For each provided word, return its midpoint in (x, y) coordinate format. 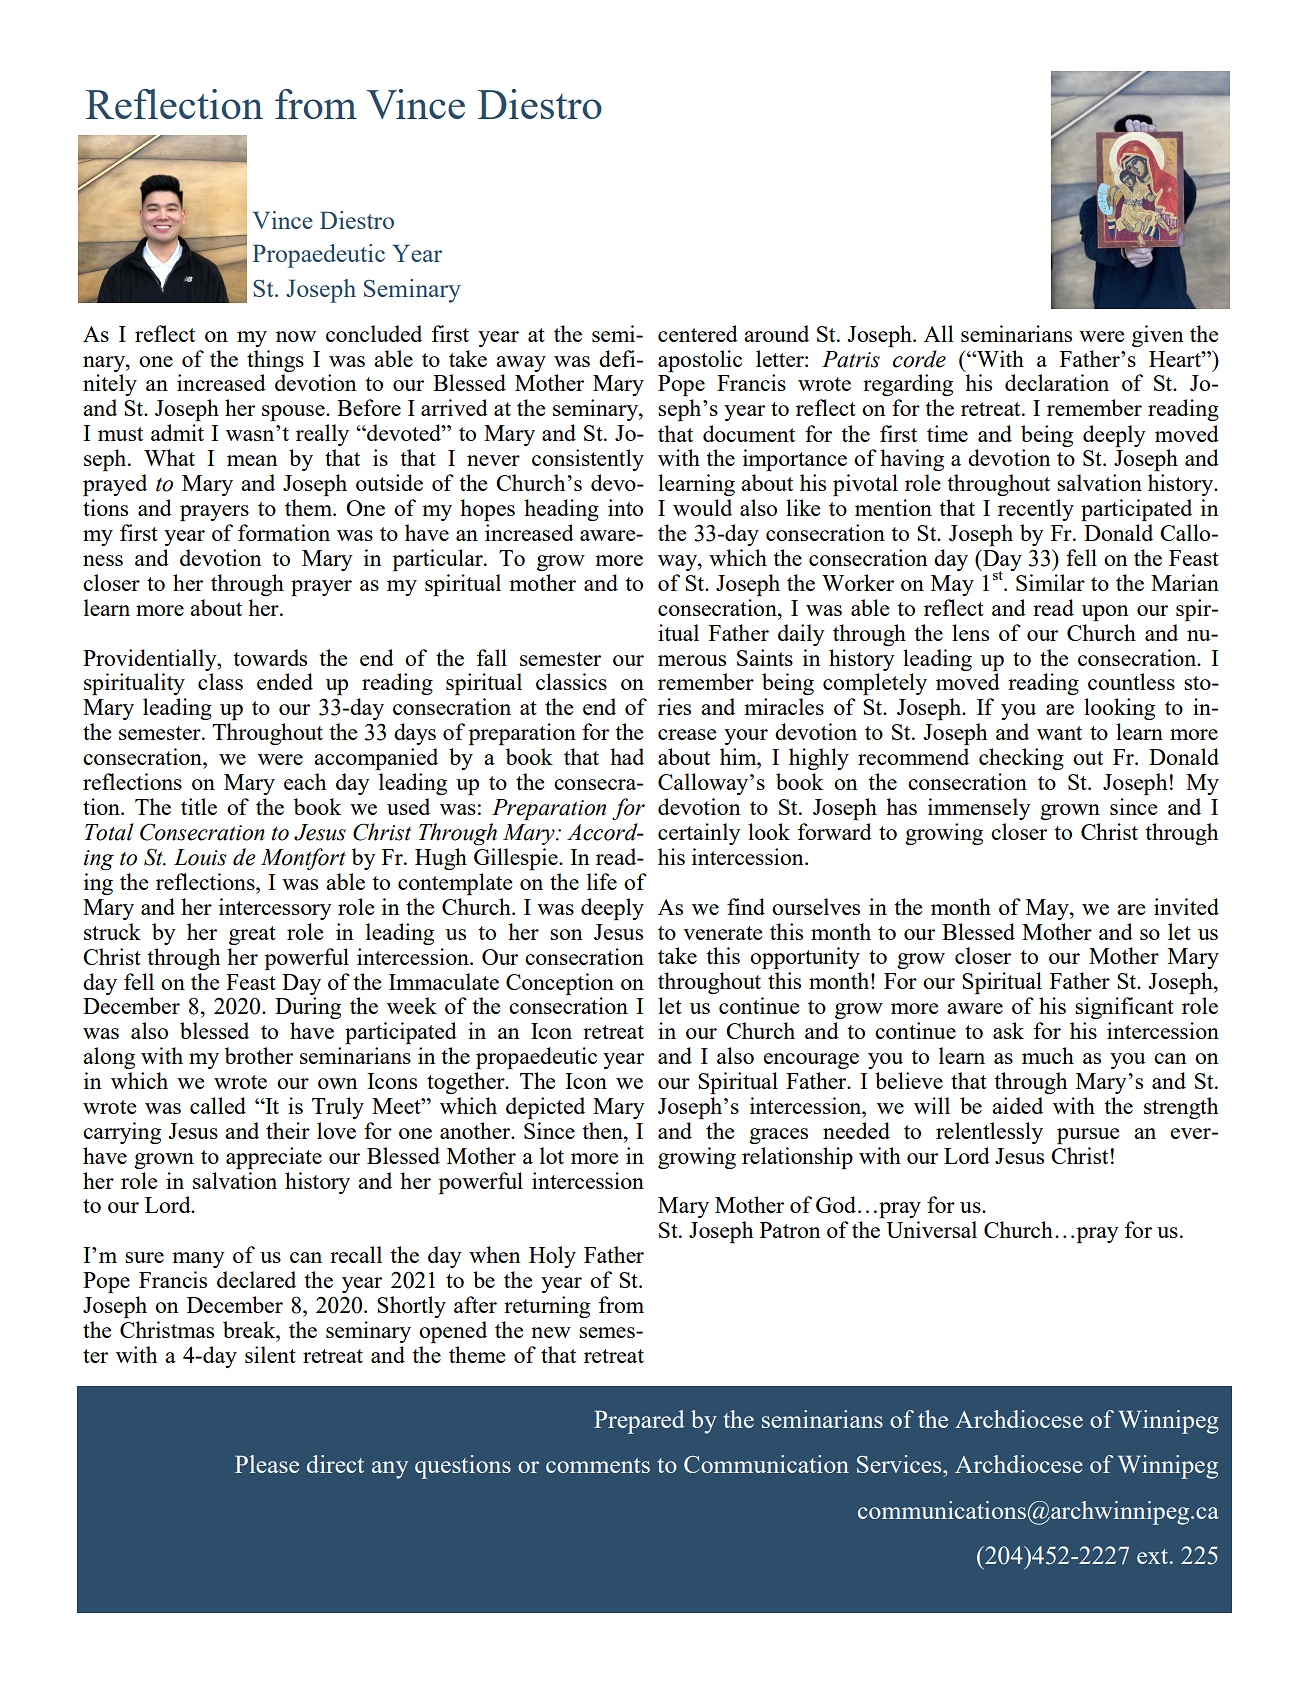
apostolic (700, 361)
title (199, 806)
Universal (931, 1229)
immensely (979, 809)
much (1048, 1055)
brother (259, 1055)
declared (256, 1279)
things (275, 361)
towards (270, 657)
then (603, 1130)
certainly (699, 834)
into (625, 507)
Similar (1050, 582)
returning (547, 1307)
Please (267, 1464)
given (1158, 336)
